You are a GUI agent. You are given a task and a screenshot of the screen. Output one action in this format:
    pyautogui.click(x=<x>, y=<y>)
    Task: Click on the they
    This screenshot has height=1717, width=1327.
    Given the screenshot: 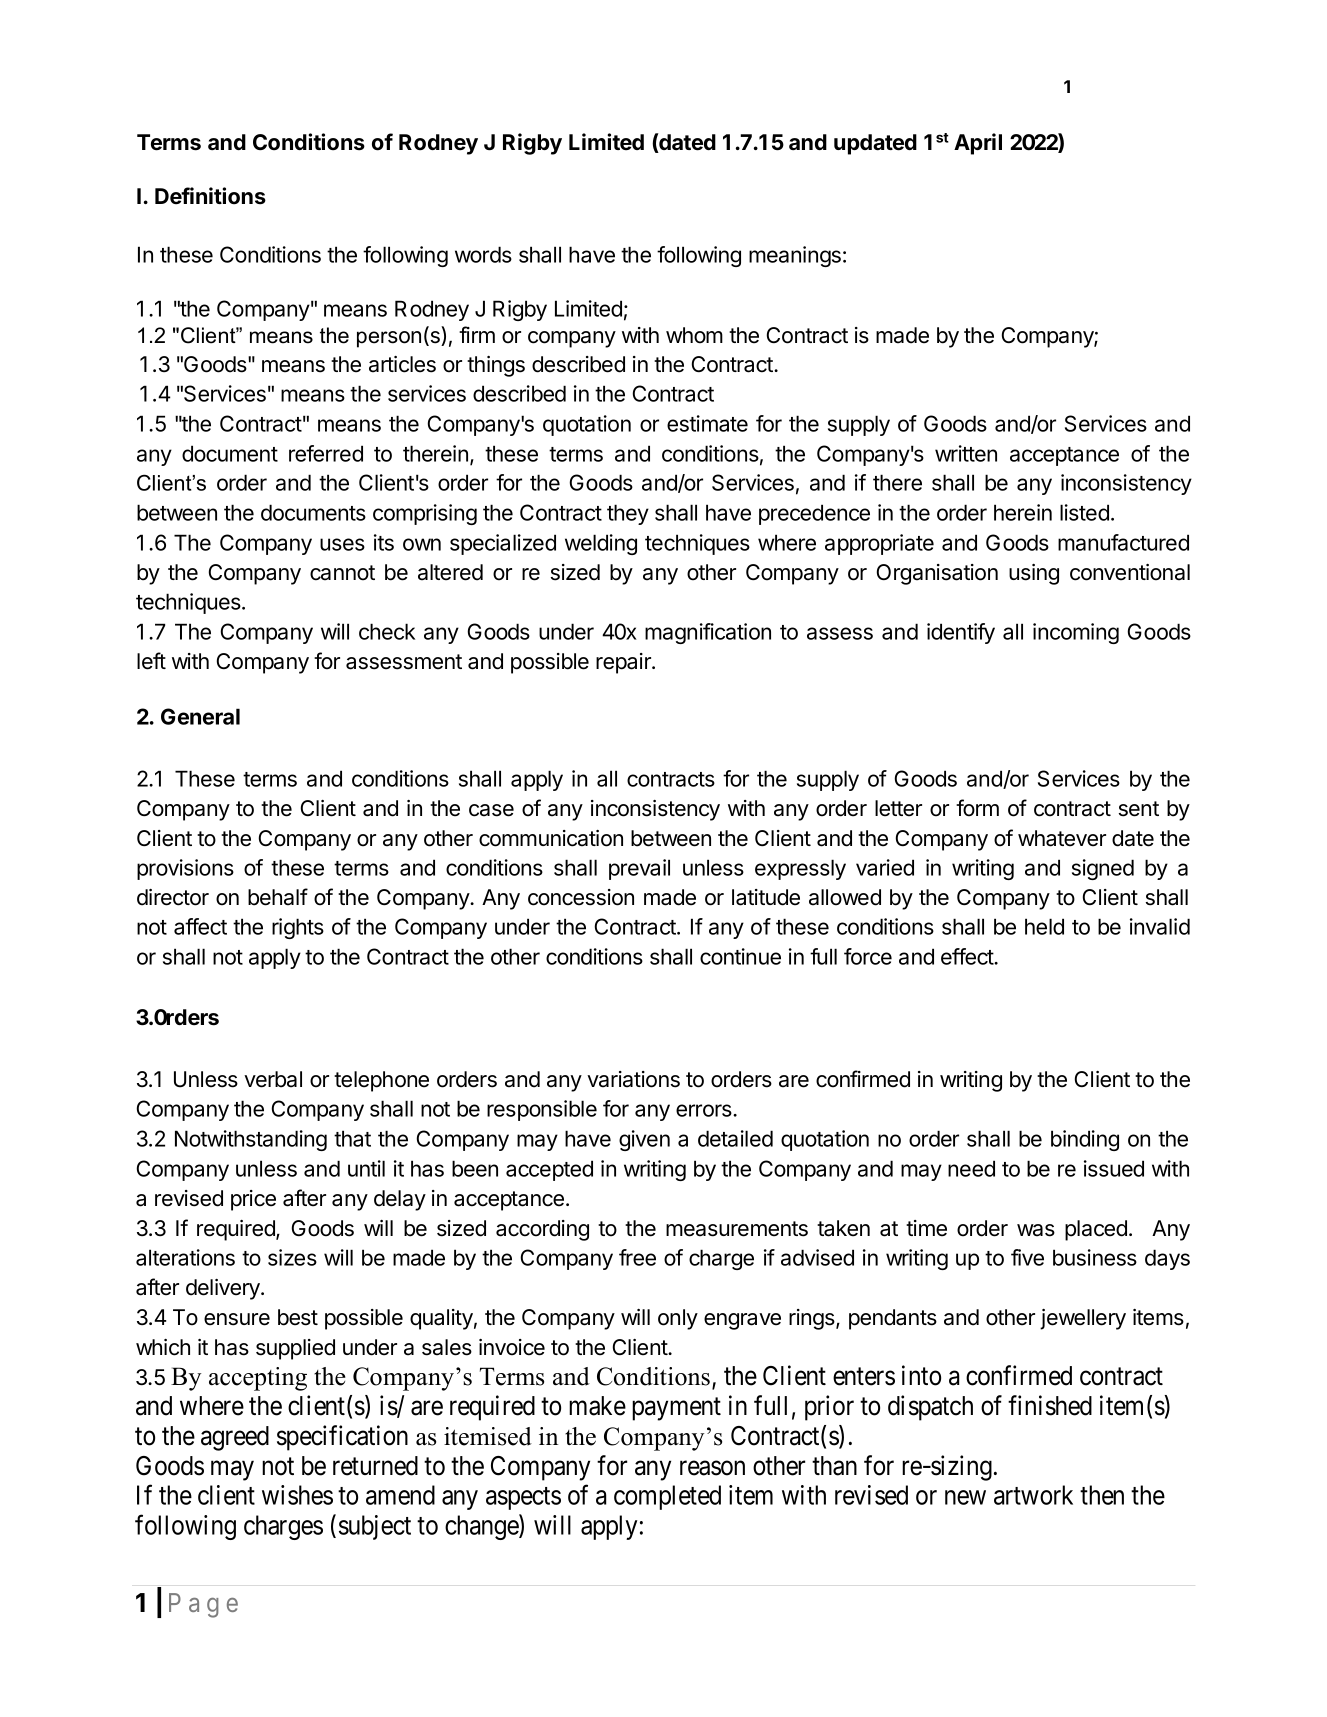 What is the action you would take?
    pyautogui.click(x=628, y=514)
